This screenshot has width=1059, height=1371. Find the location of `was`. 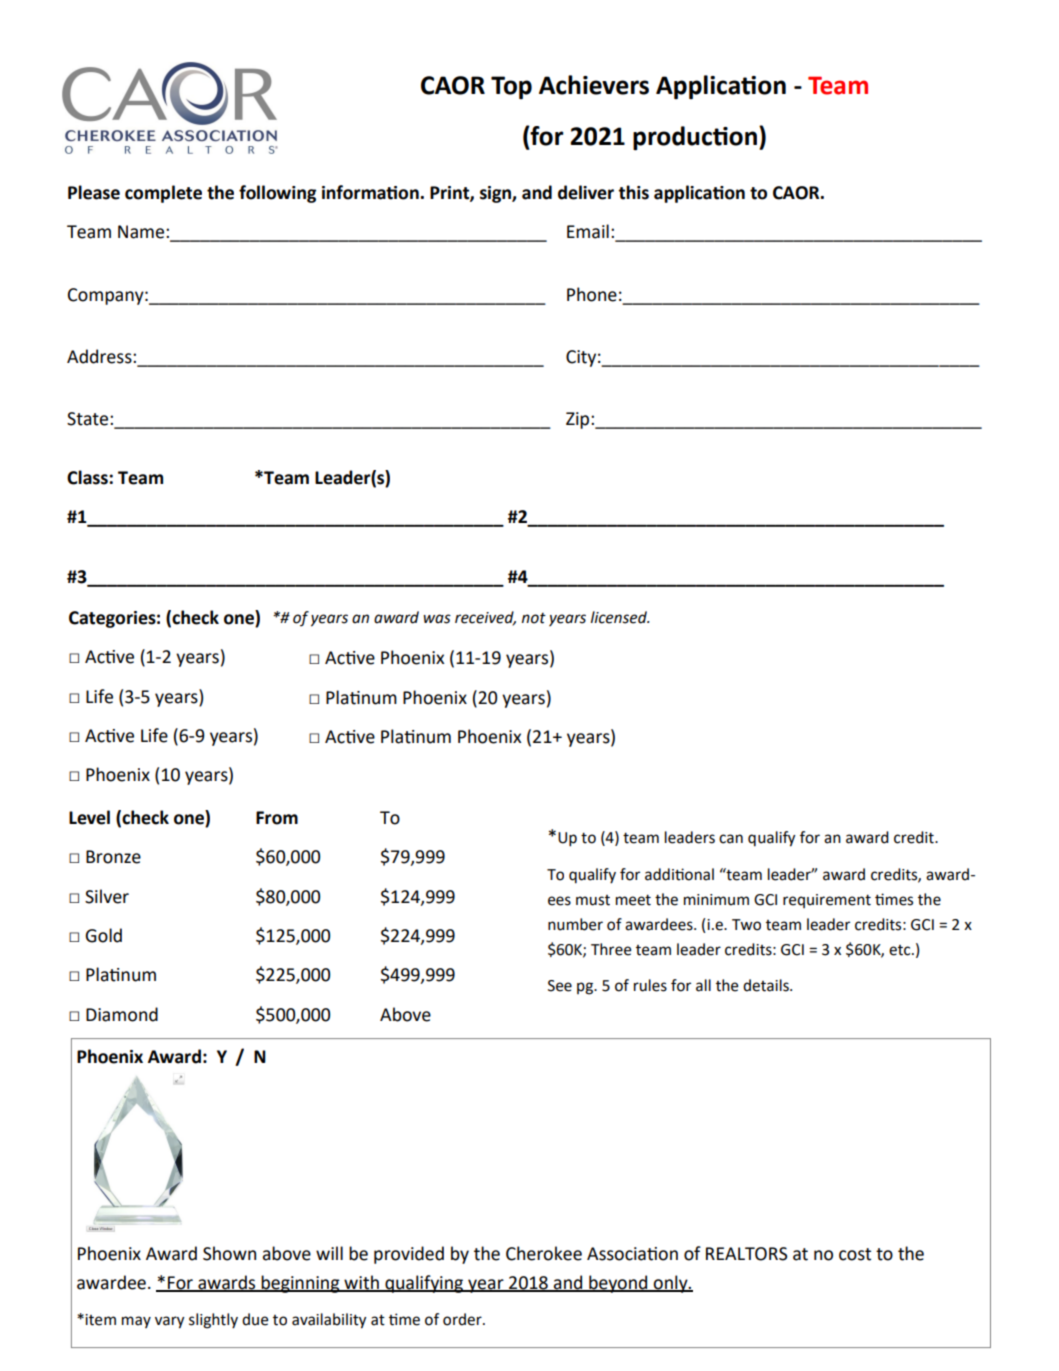

was is located at coordinates (437, 619).
